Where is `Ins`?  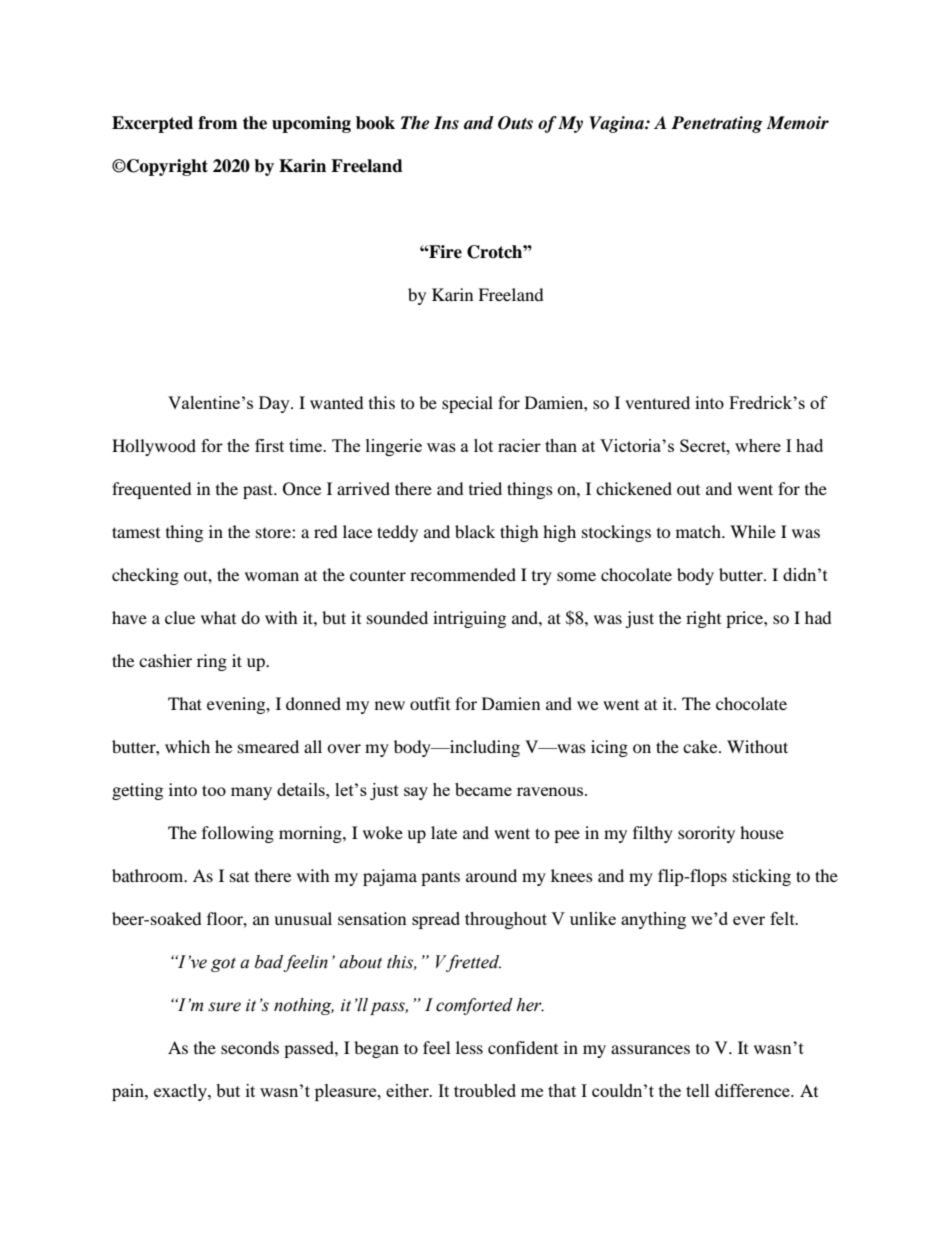
Ins is located at coordinates (446, 123).
